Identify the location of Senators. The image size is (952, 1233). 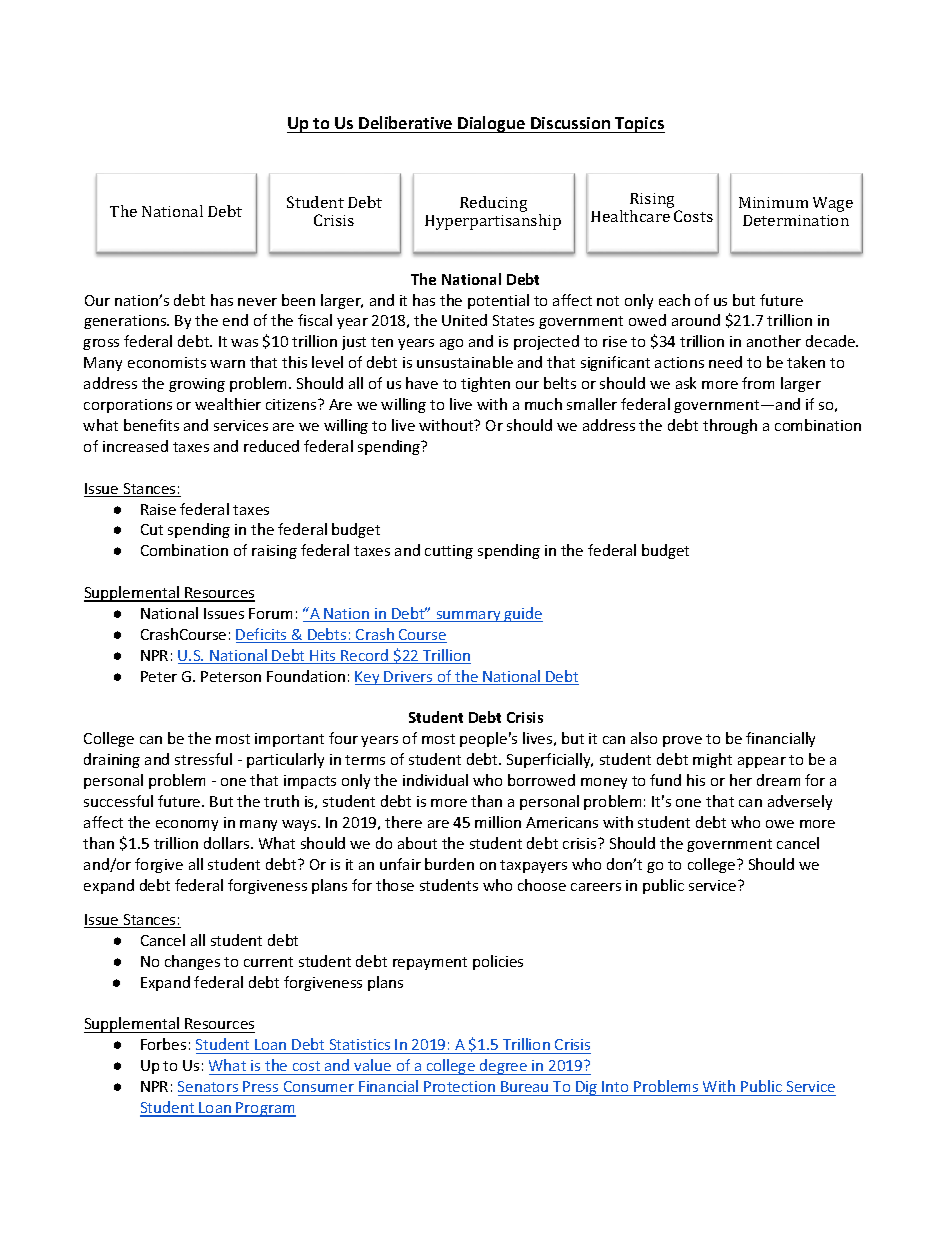
(208, 1086).
